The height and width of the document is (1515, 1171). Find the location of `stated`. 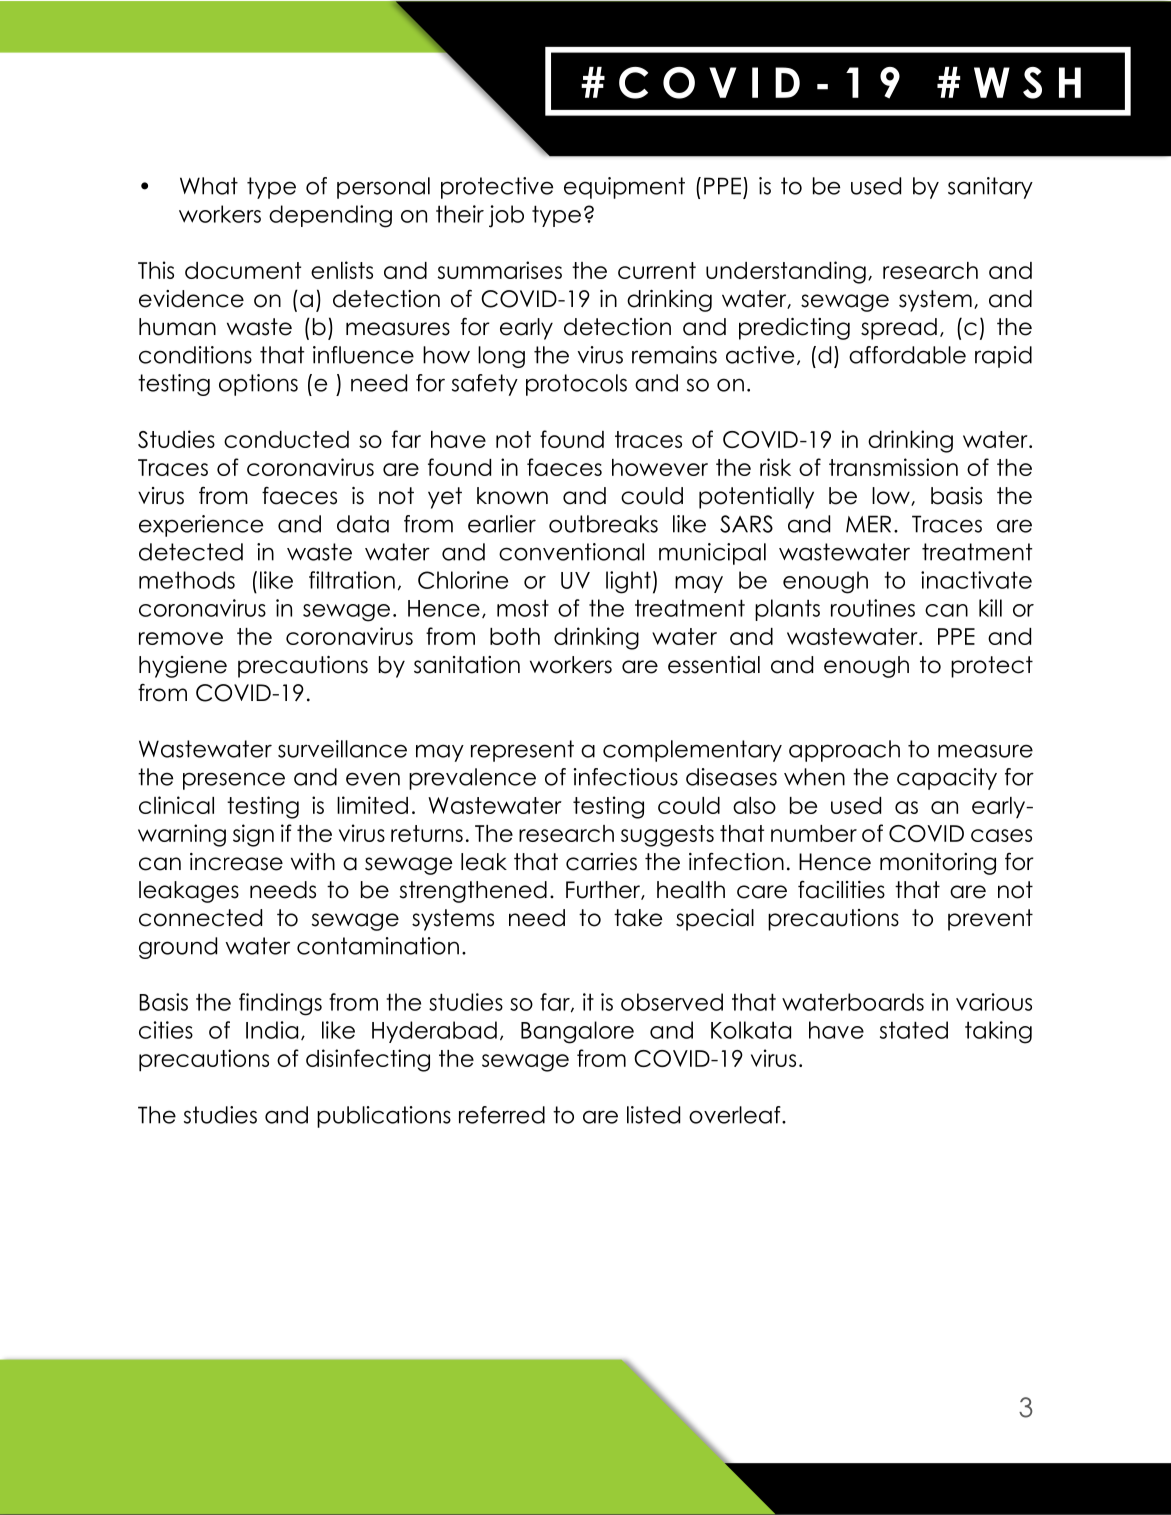

stated is located at coordinates (914, 1030).
